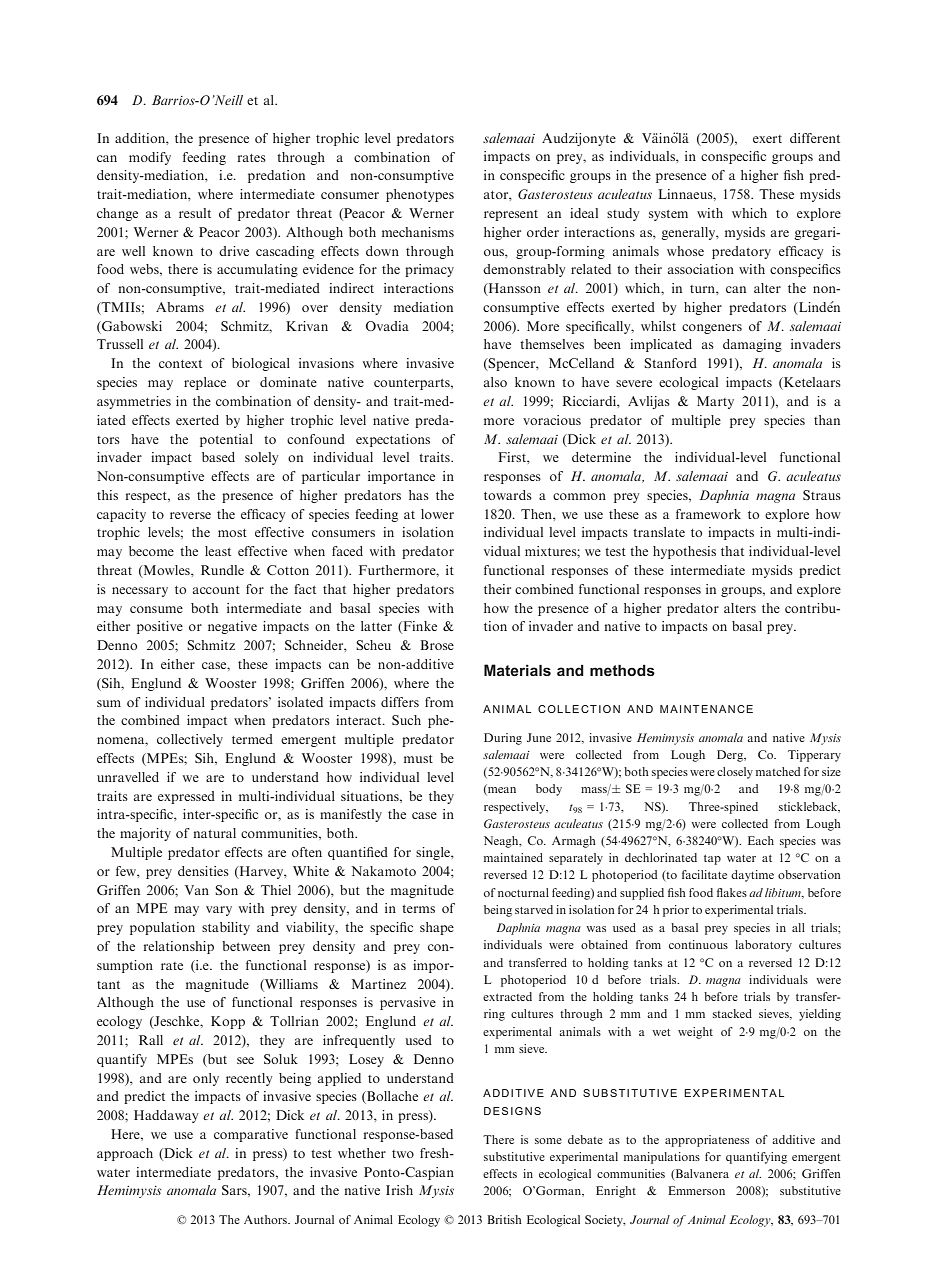 This image has height=1288, width=936. What do you see at coordinates (815, 138) in the image?
I see `different` at bounding box center [815, 138].
